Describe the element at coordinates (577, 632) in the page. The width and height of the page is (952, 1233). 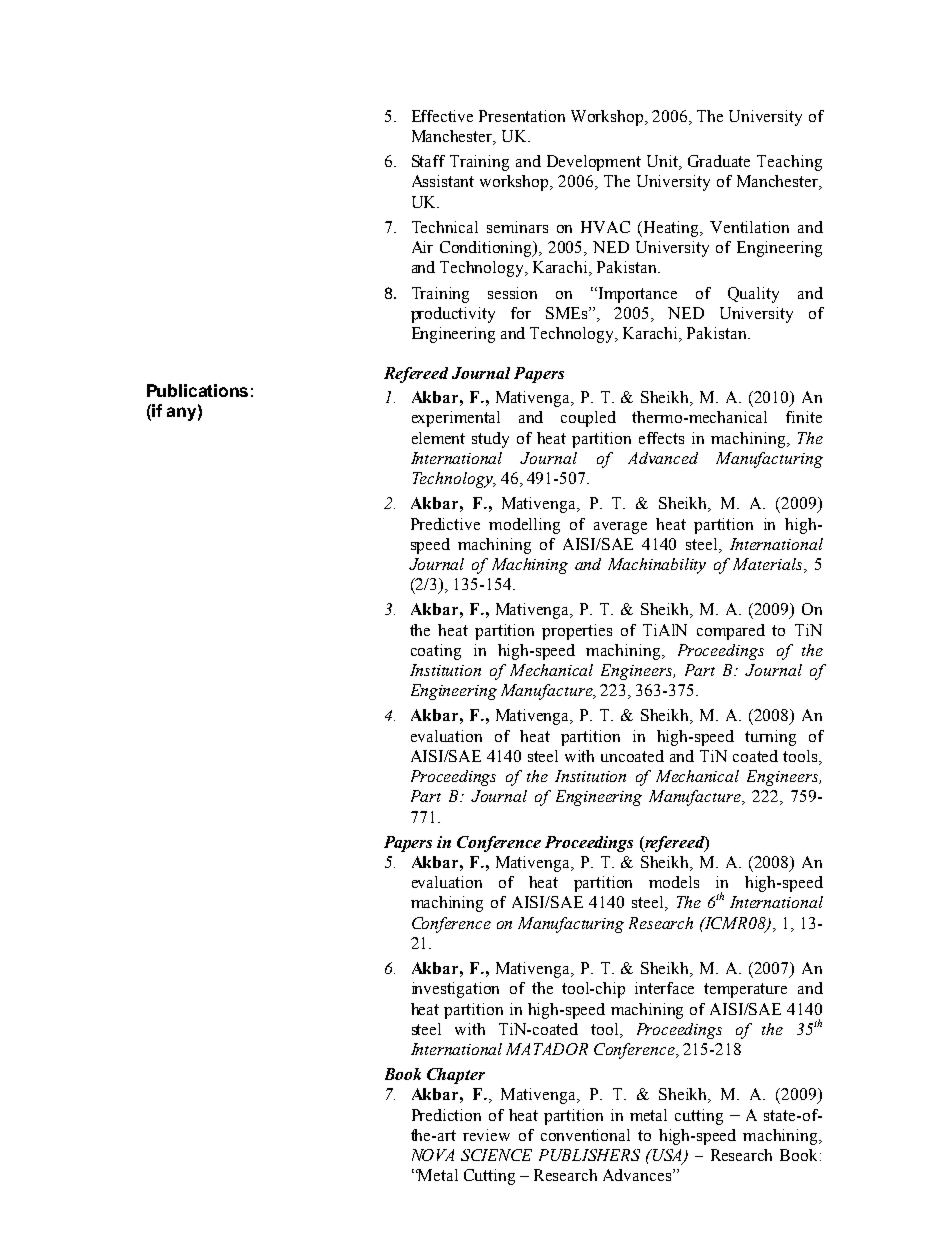
I see `properties` at that location.
